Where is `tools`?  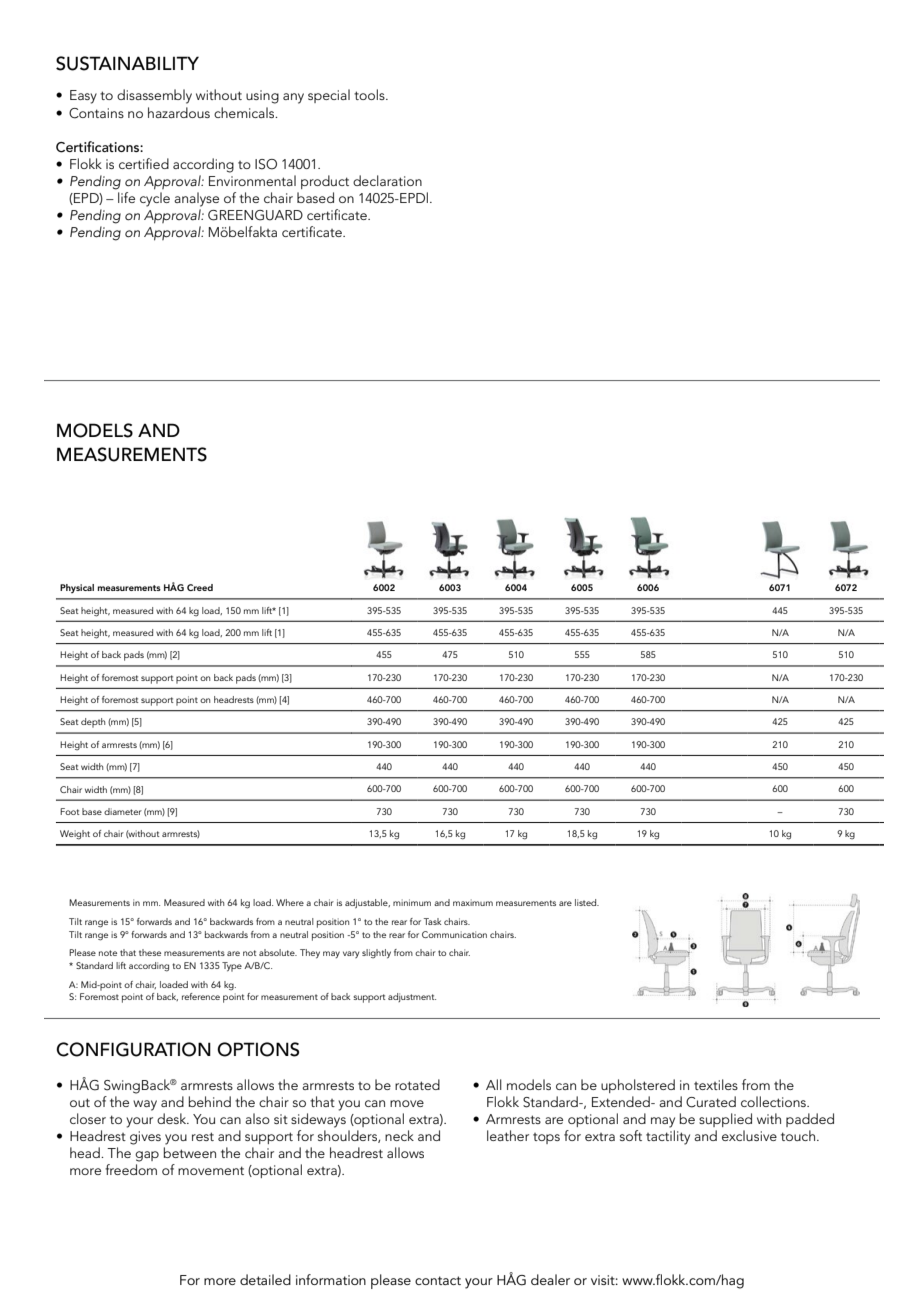
tools is located at coordinates (370, 94).
